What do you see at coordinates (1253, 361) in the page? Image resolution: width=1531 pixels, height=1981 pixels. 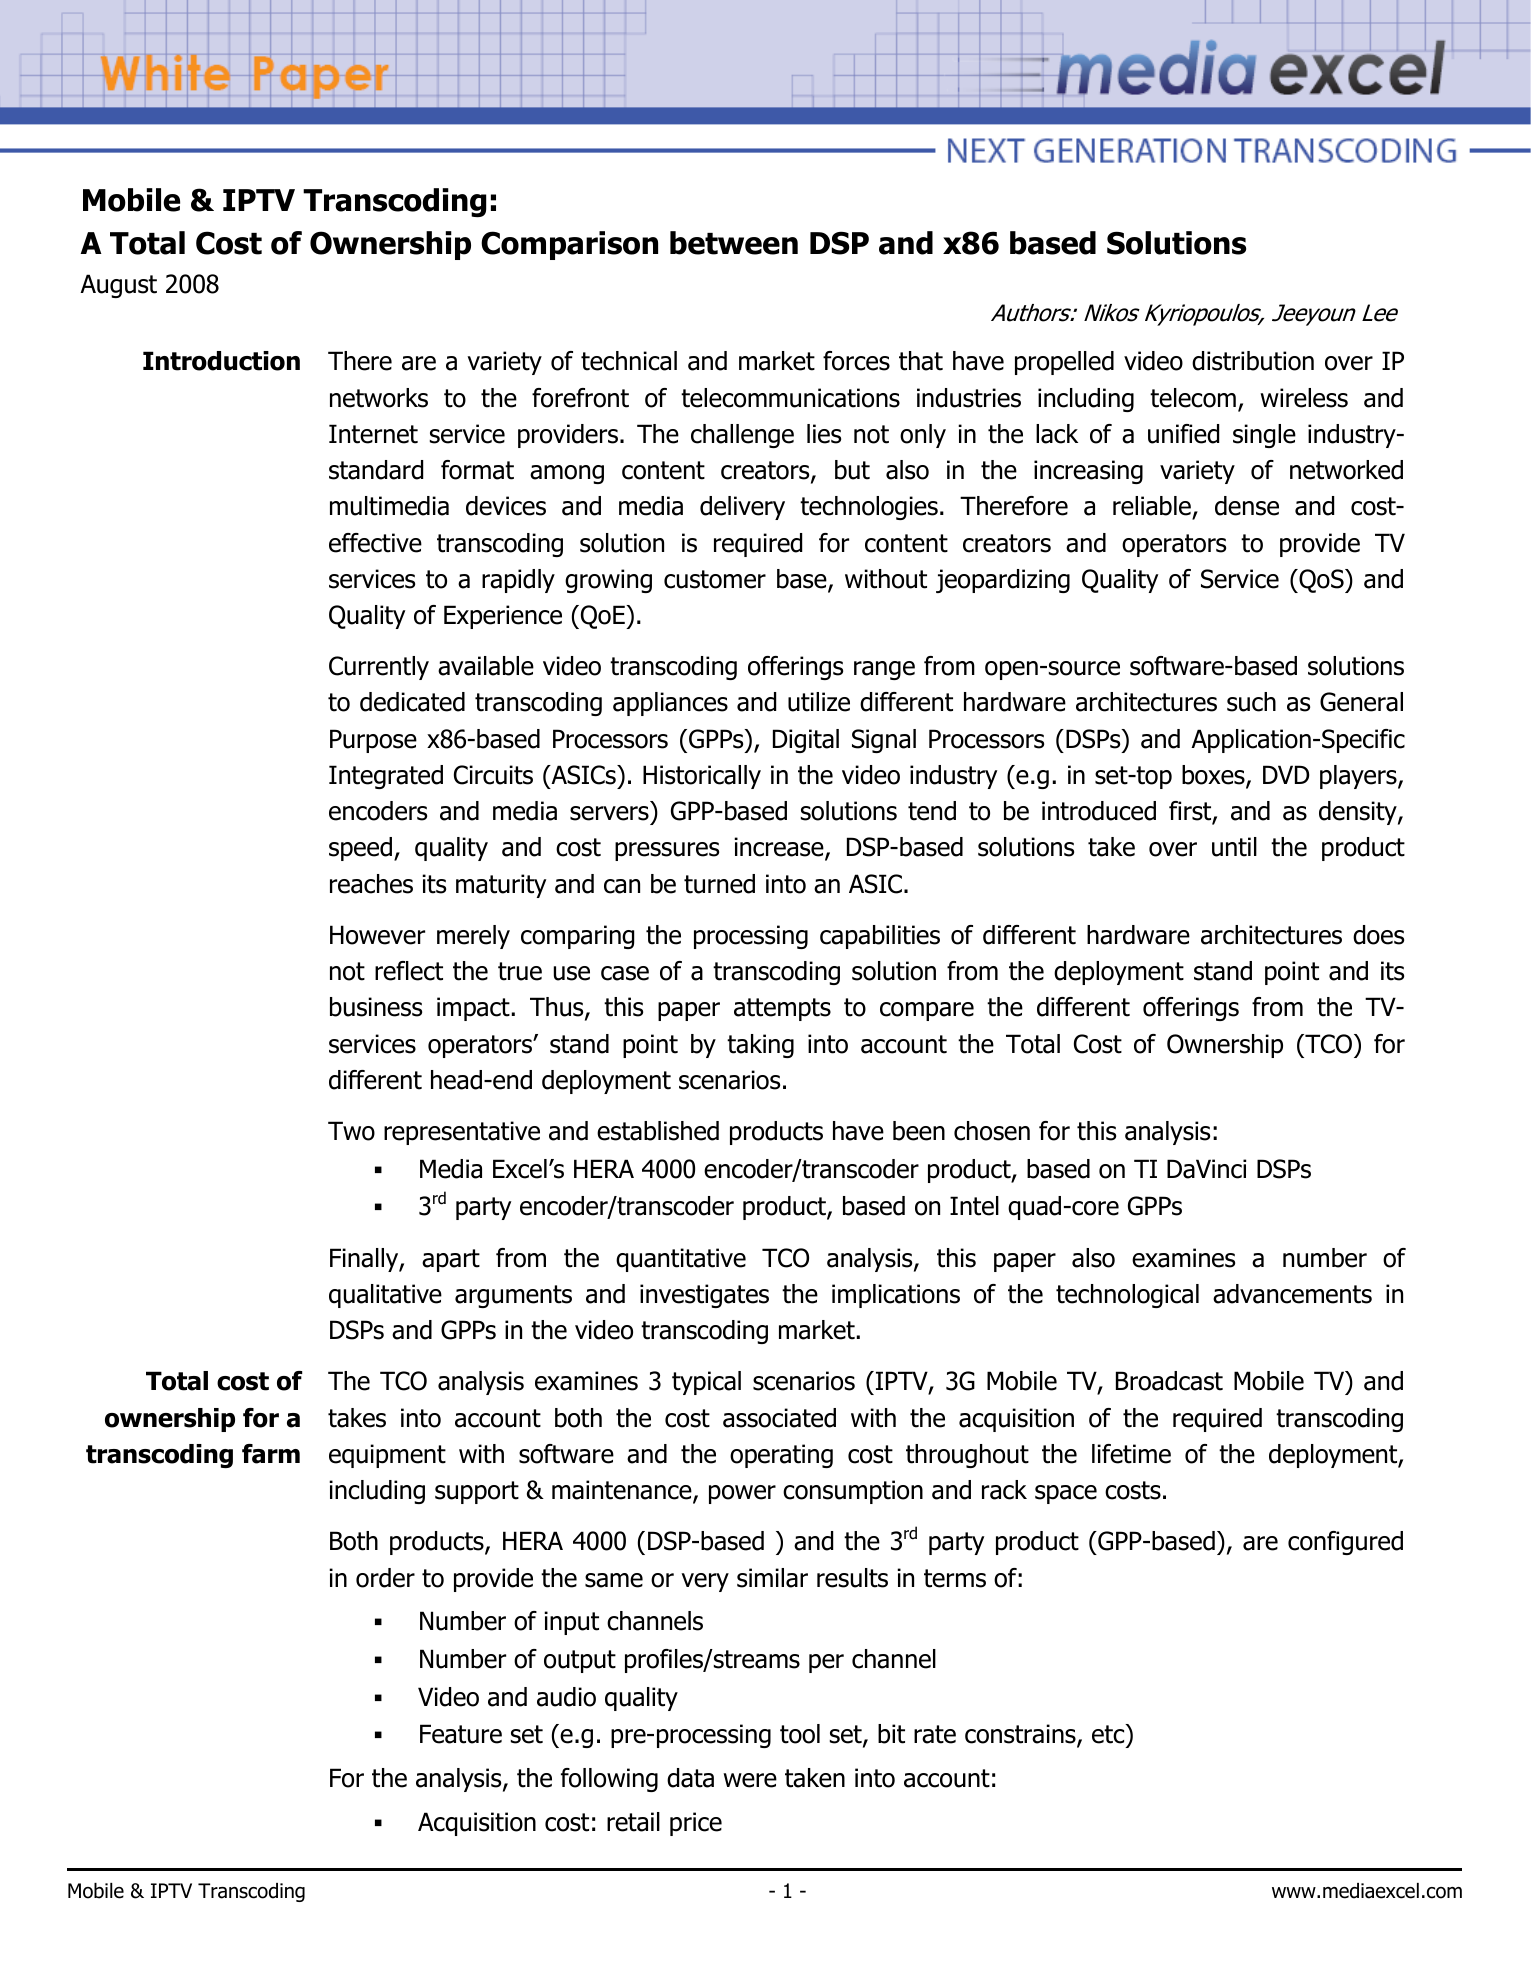 I see `distribution` at bounding box center [1253, 361].
